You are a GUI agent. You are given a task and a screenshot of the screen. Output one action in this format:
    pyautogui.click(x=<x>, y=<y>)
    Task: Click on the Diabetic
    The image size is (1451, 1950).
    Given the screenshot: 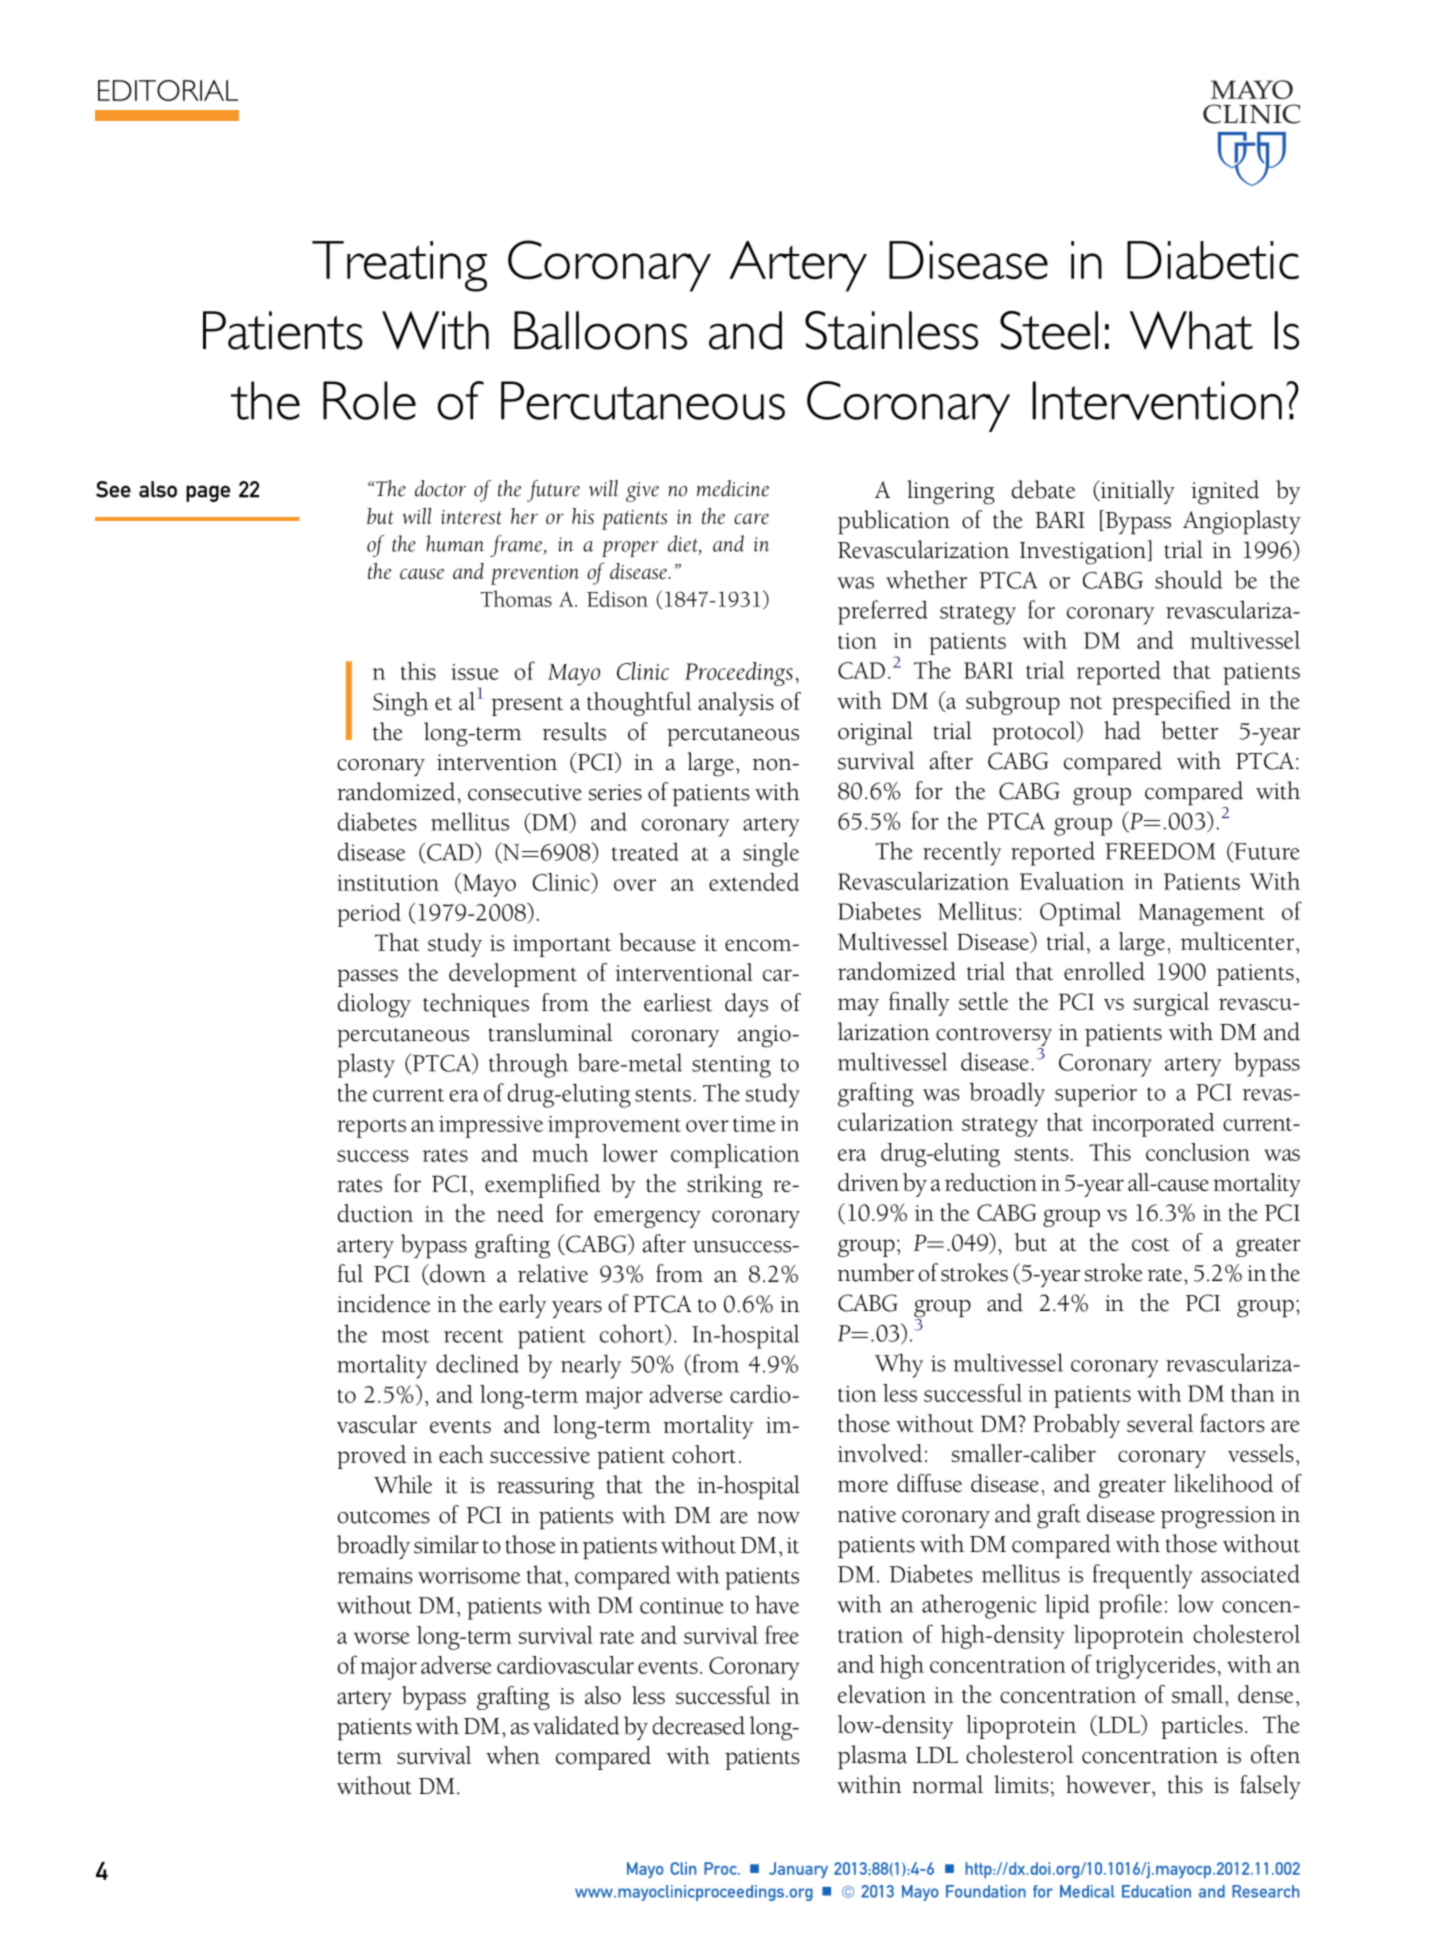 What is the action you would take?
    pyautogui.click(x=1213, y=260)
